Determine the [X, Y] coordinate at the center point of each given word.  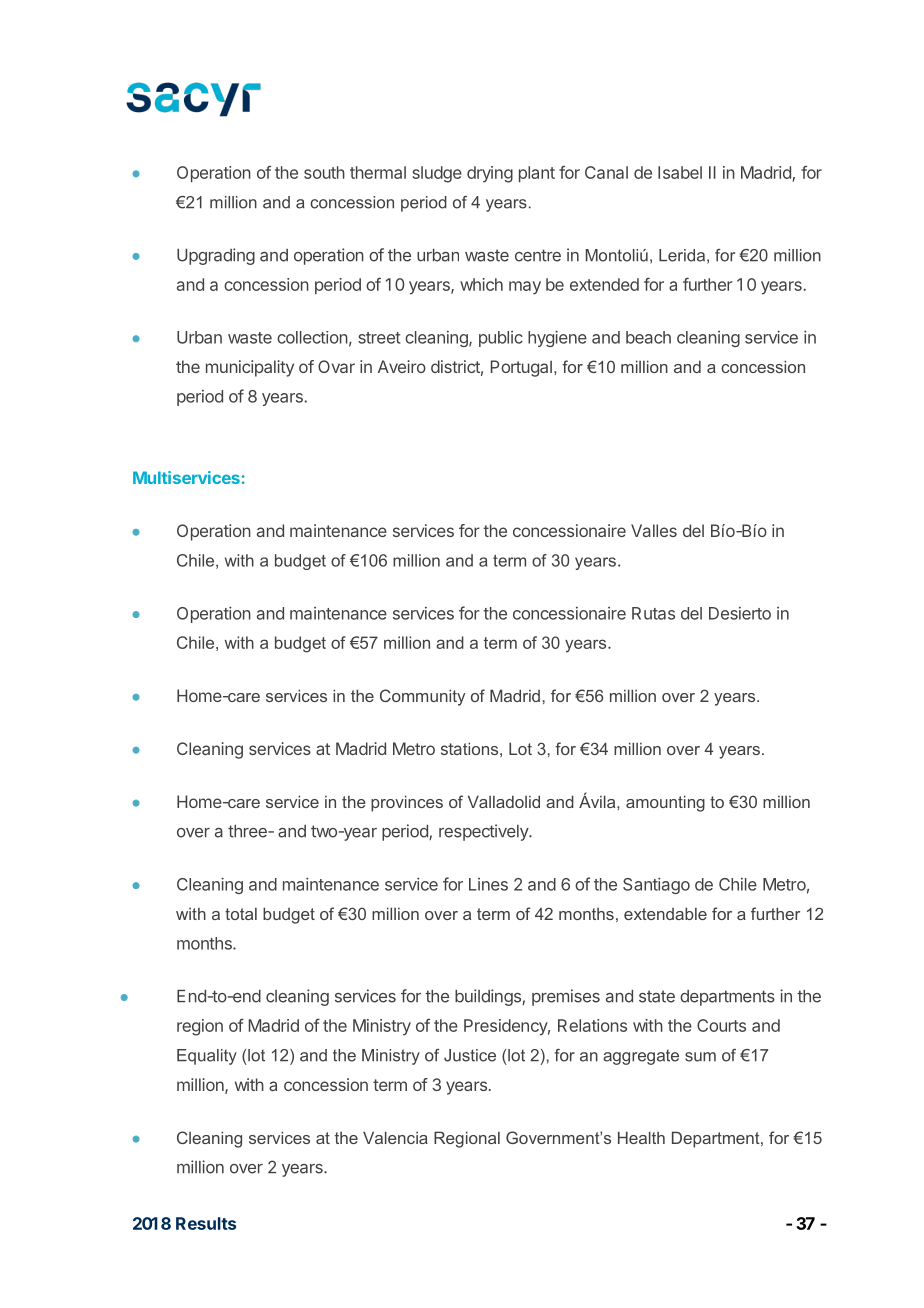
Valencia [395, 1137]
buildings [489, 997]
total [241, 913]
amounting [665, 803]
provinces [407, 803]
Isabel [680, 172]
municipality [250, 368]
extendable [665, 913]
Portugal [521, 368]
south [324, 172]
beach [648, 337]
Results [206, 1223]
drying [490, 174]
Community [422, 697]
